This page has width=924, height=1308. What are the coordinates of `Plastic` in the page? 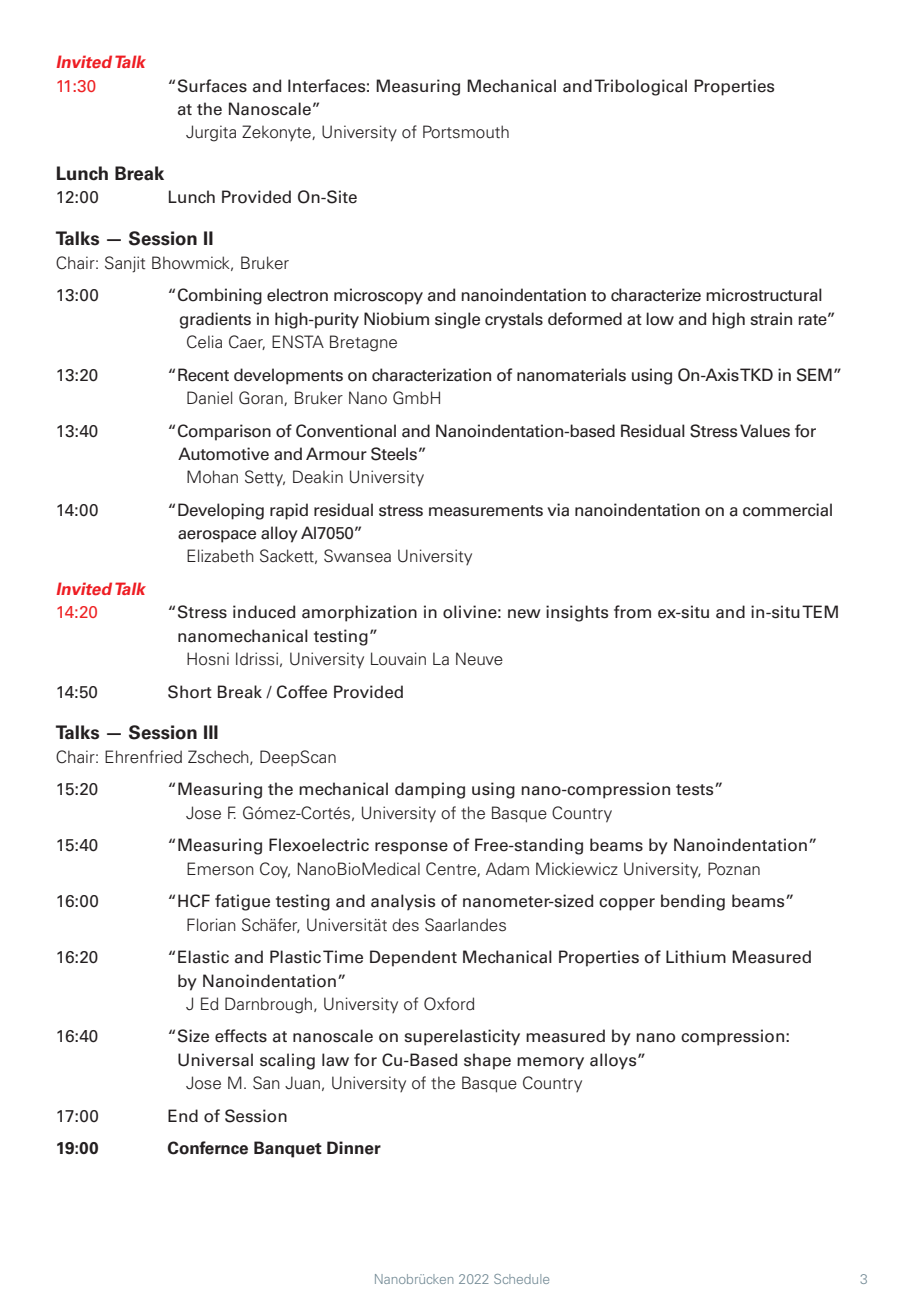 It's located at (295, 957).
